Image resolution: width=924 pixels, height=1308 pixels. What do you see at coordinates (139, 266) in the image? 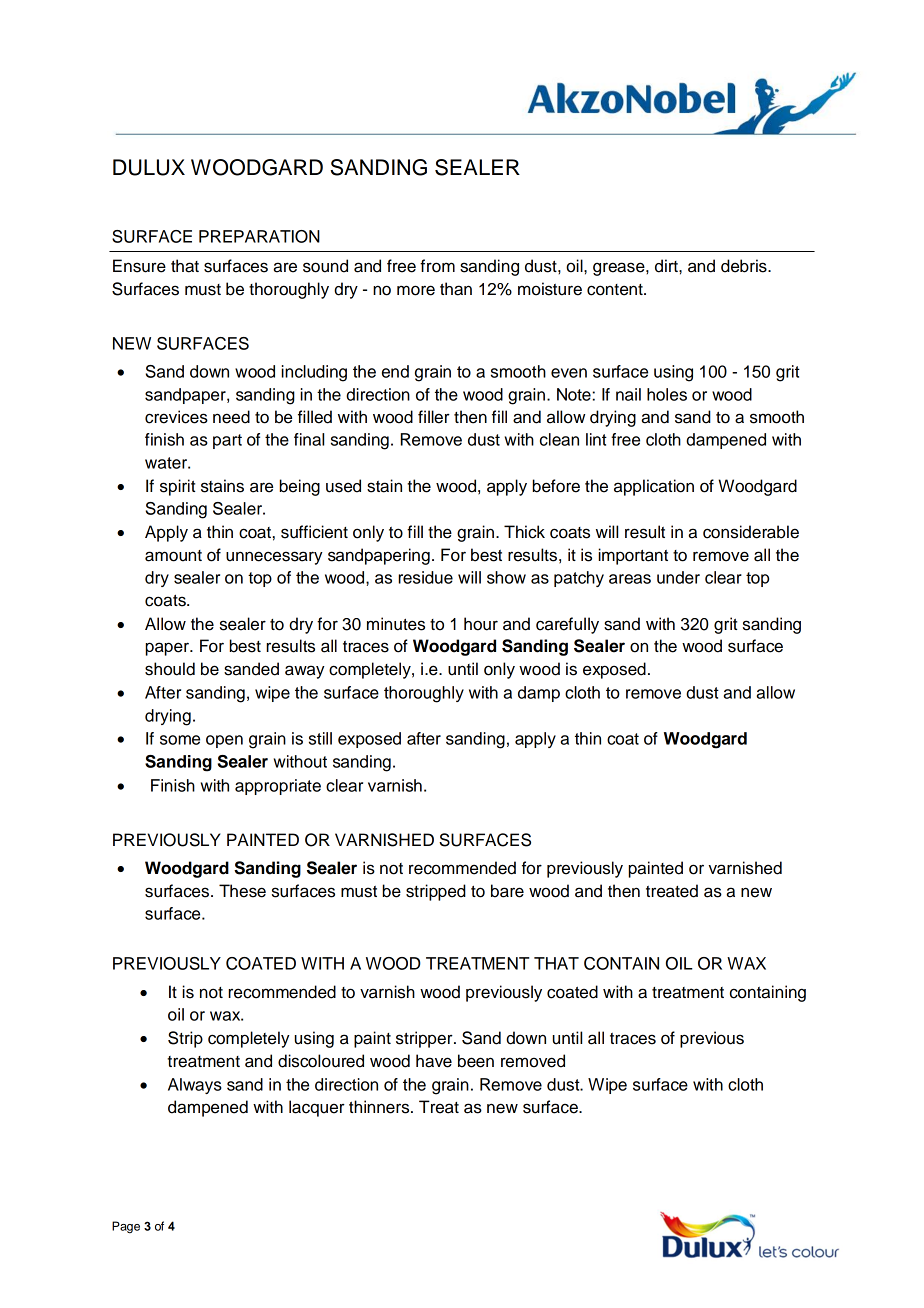
I see `Ensure` at bounding box center [139, 266].
